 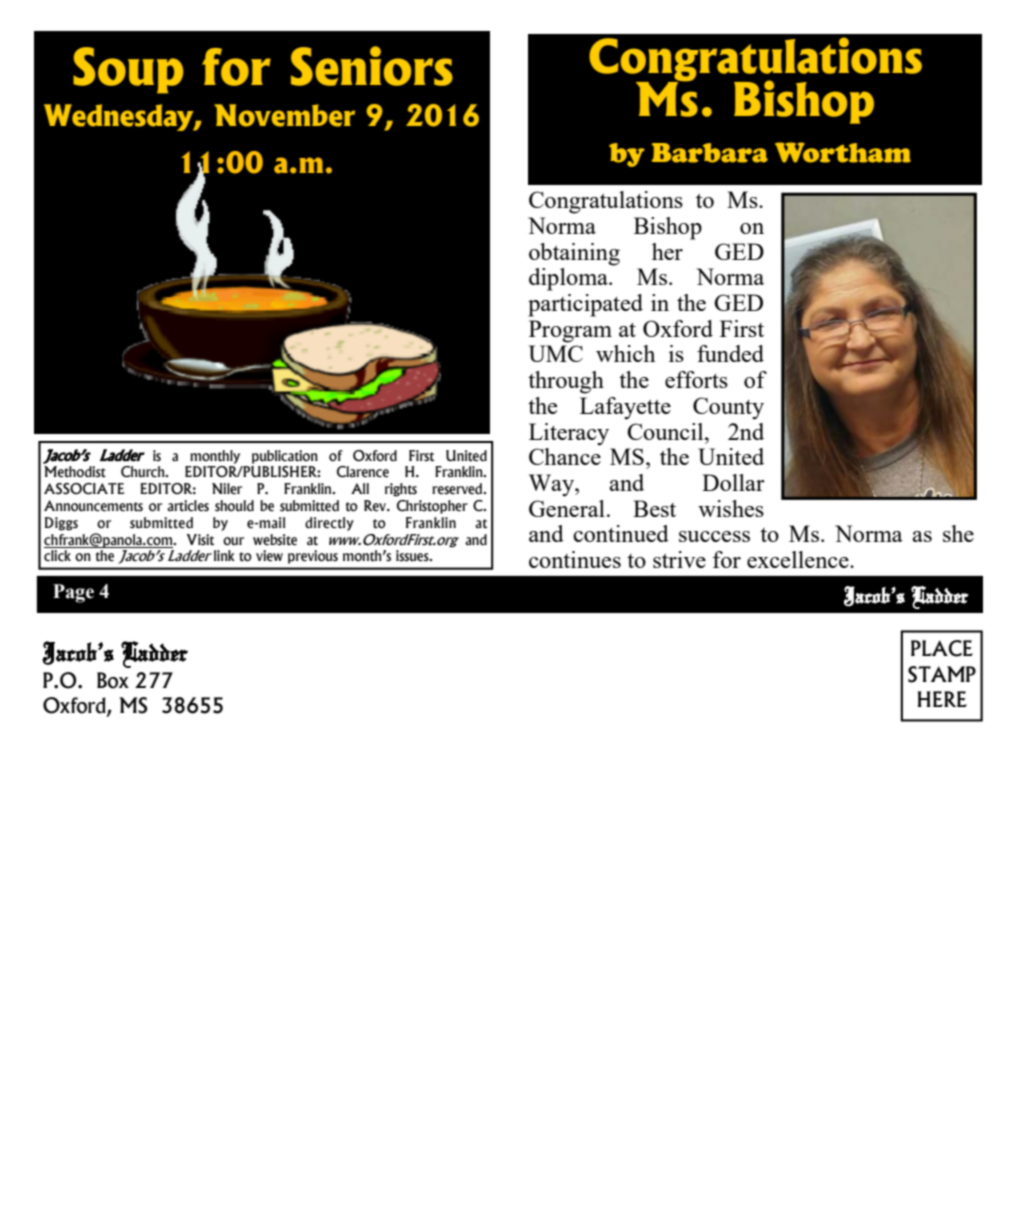 What do you see at coordinates (569, 279) in the page?
I see `diploma` at bounding box center [569, 279].
